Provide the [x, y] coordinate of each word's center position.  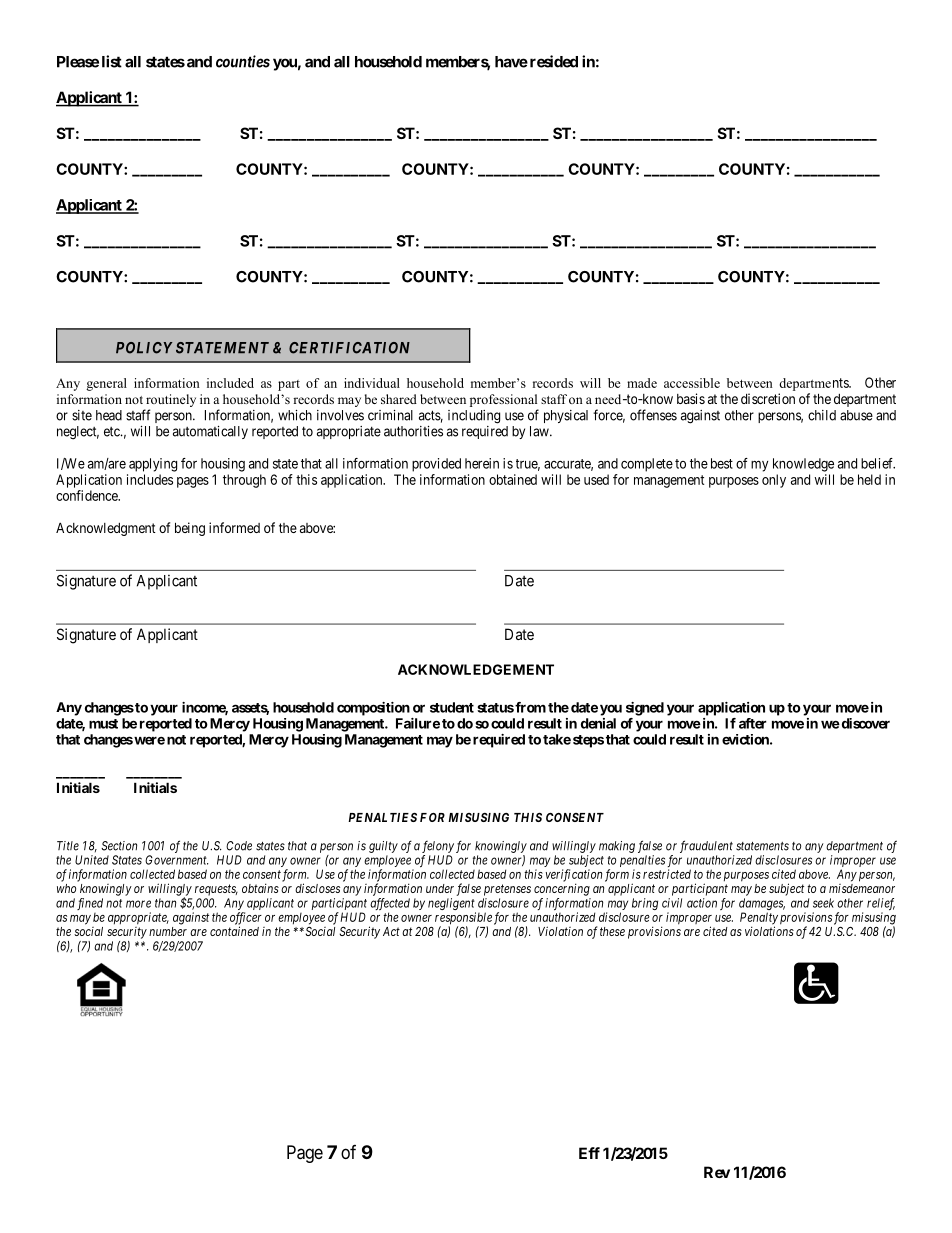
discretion [768, 398]
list [112, 61]
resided [554, 61]
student [452, 707]
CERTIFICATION [349, 348]
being [190, 529]
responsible [463, 919]
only [774, 481]
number [168, 931]
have [511, 62]
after [753, 723]
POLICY [144, 348]
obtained [513, 479]
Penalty [759, 919]
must [103, 724]
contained [234, 931]
